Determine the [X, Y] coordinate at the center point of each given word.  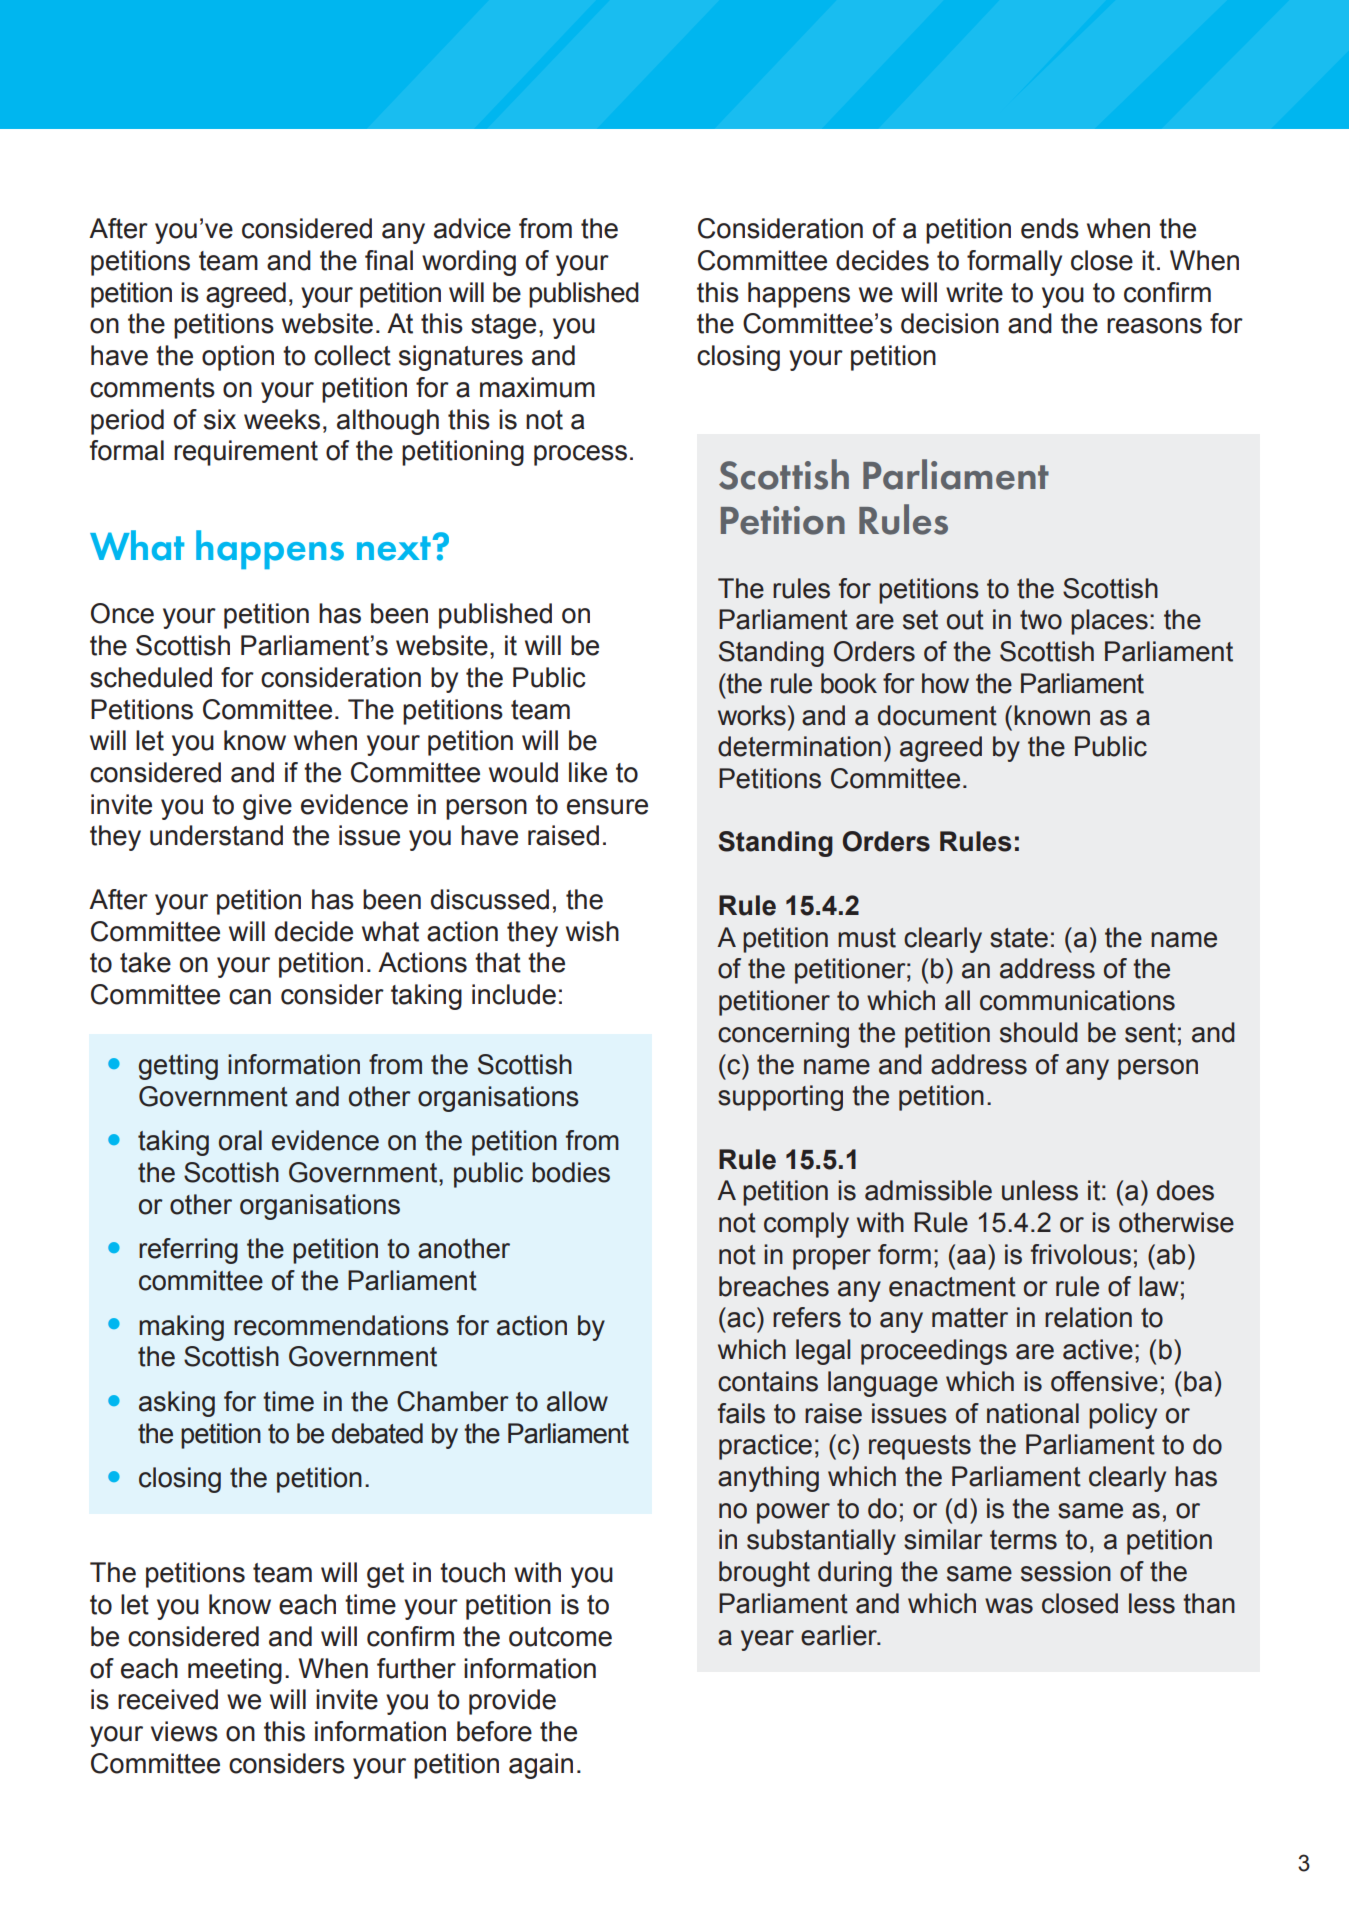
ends [1050, 228]
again [541, 1766]
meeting [235, 1671]
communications [1077, 1000]
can [250, 997]
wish [592, 931]
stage [503, 326]
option [238, 358]
